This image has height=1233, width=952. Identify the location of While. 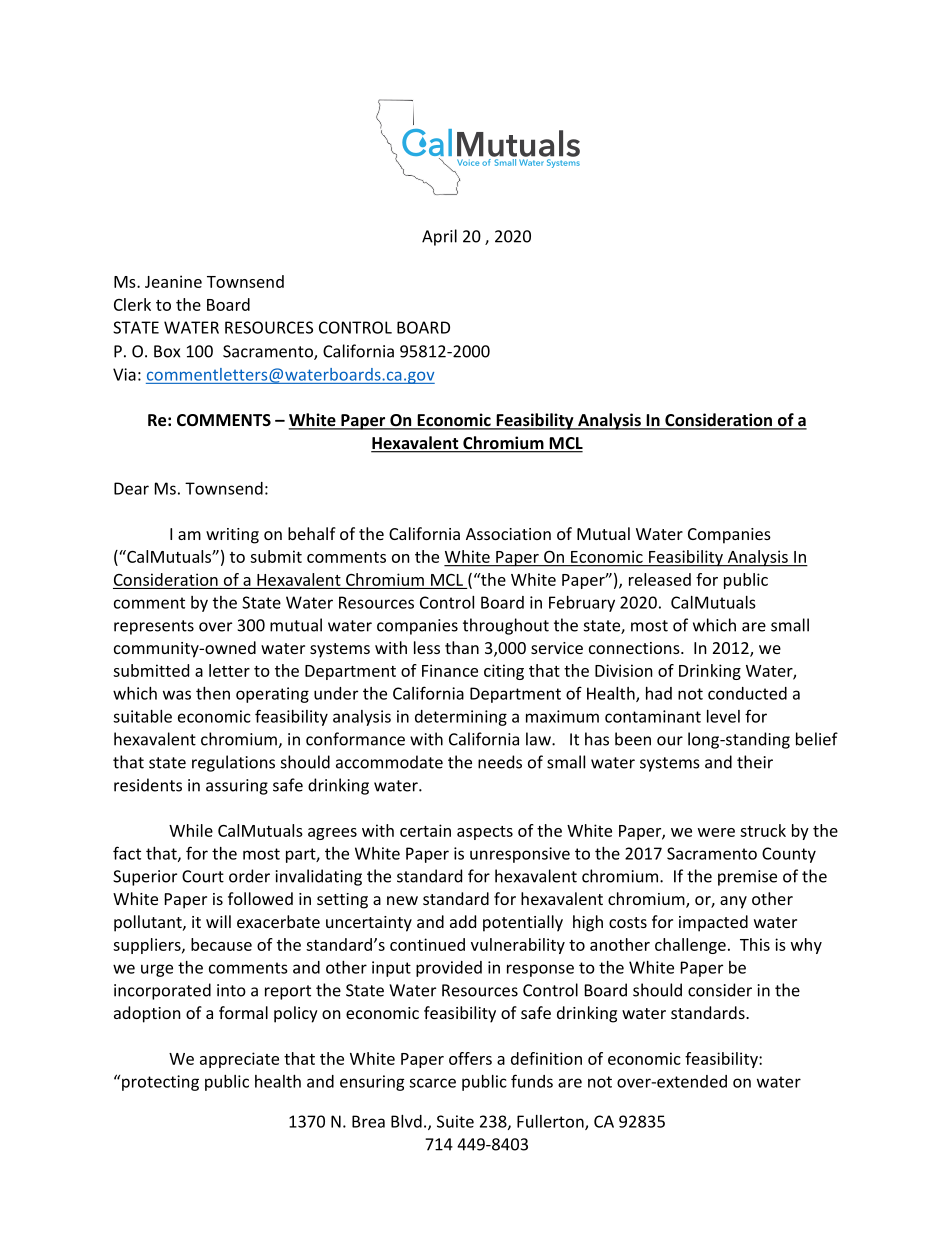
(191, 830).
